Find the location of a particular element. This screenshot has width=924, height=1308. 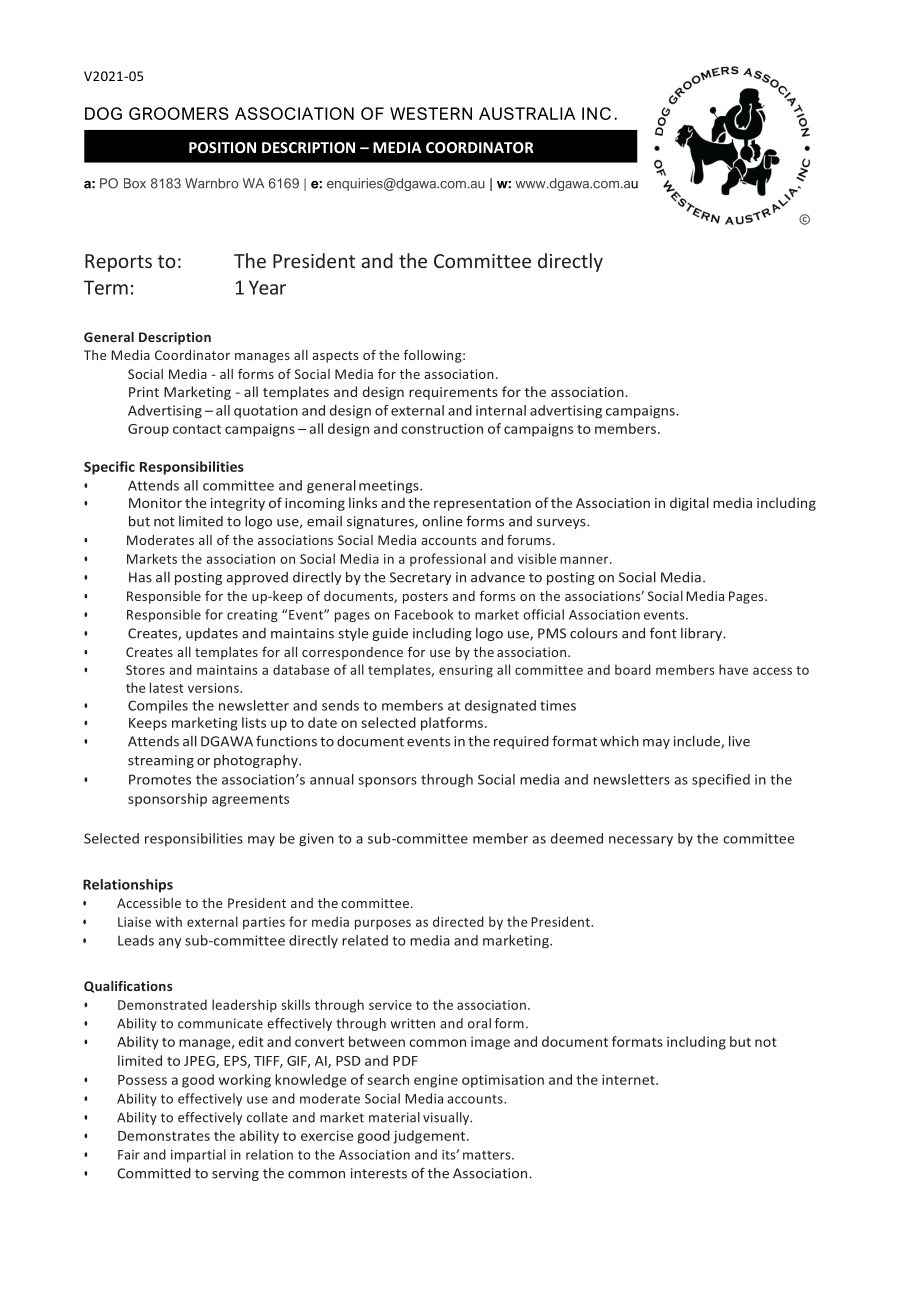

necessary is located at coordinates (641, 841).
